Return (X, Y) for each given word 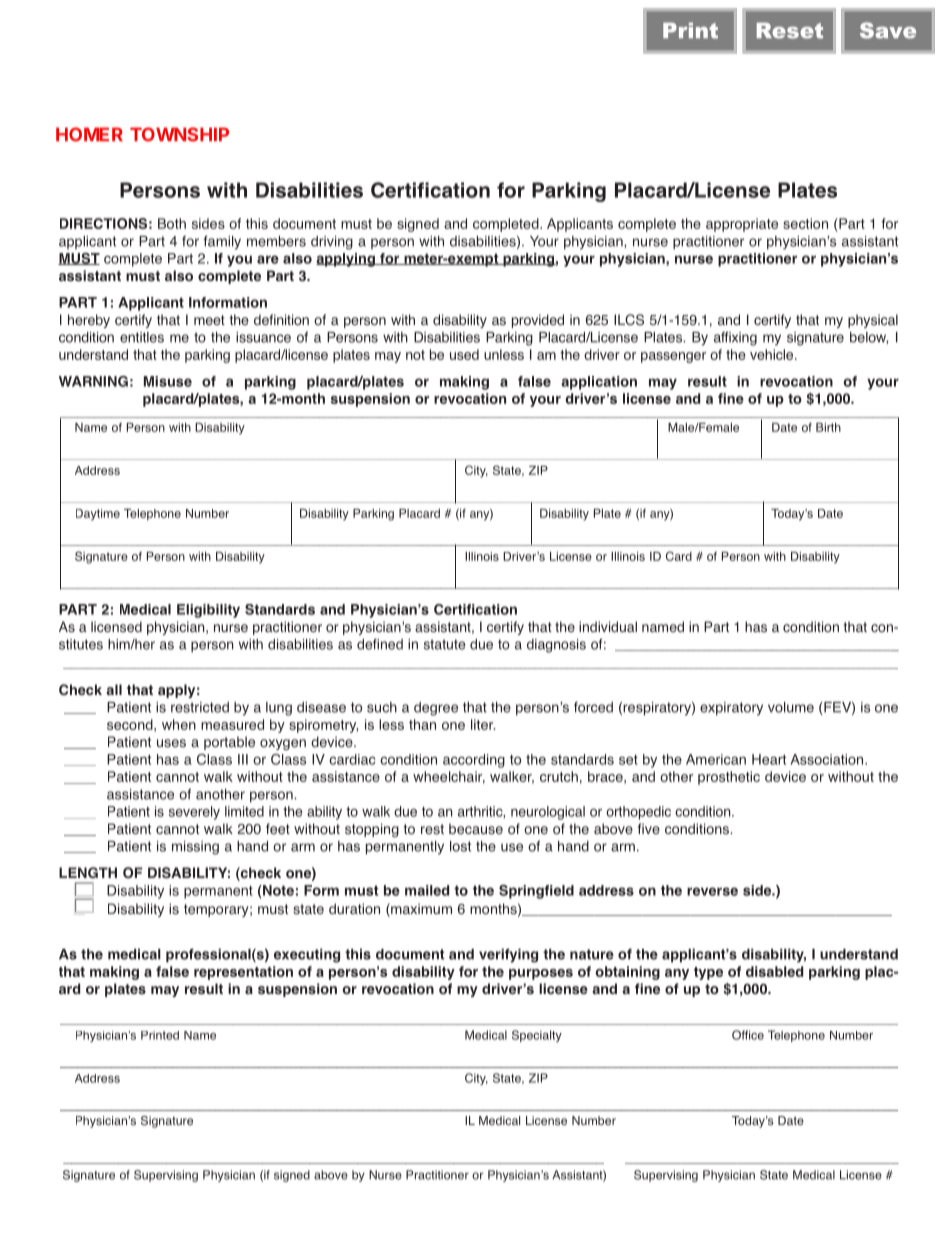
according (474, 761)
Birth (828, 427)
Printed (160, 1035)
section (805, 223)
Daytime (98, 515)
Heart (769, 759)
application (599, 383)
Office (748, 1035)
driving (332, 243)
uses (171, 743)
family (222, 242)
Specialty (537, 1036)
